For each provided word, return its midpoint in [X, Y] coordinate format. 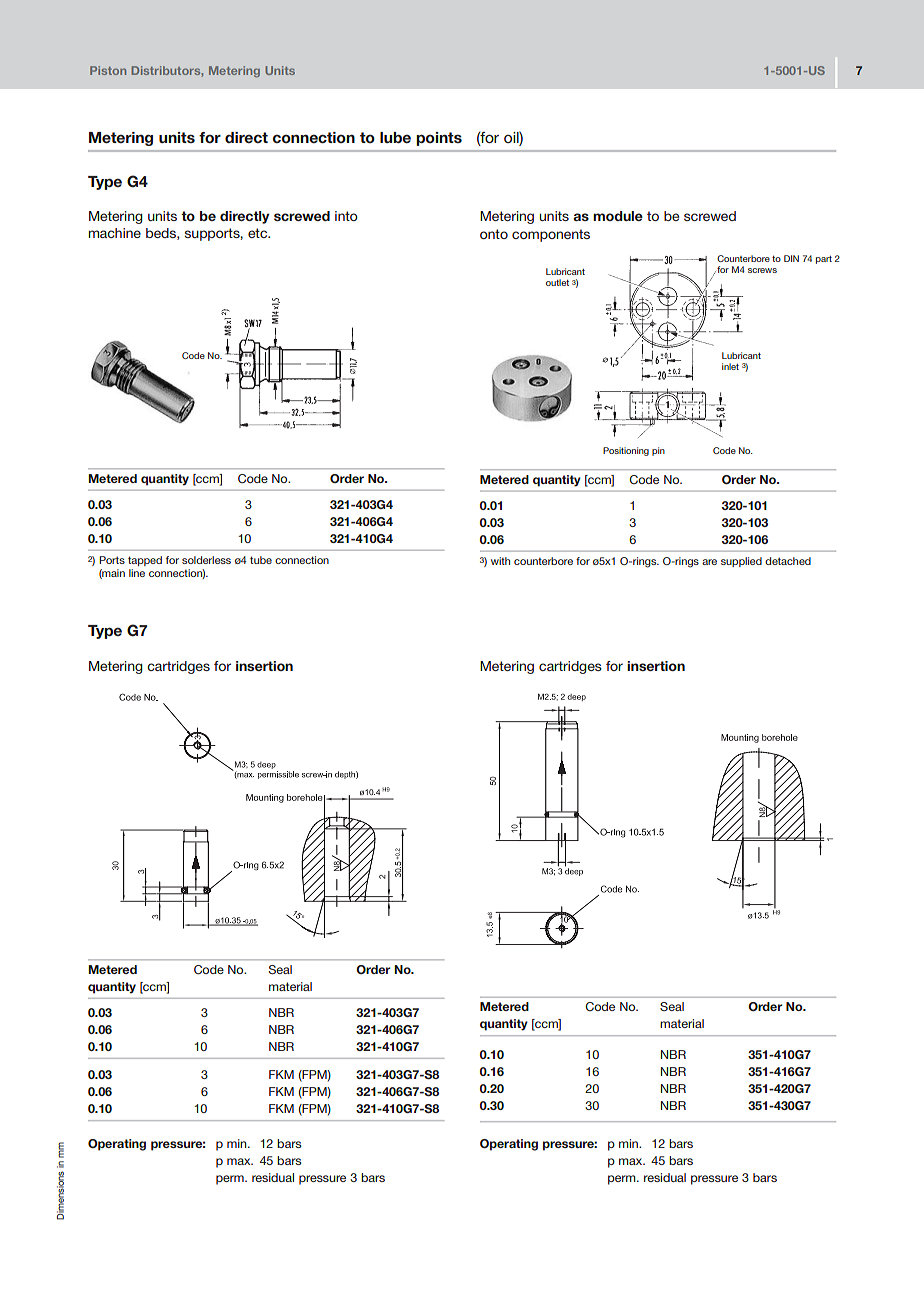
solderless [206, 560]
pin [658, 451]
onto [494, 234]
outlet [557, 282]
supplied [741, 562]
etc [259, 233]
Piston [108, 70]
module [618, 216]
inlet [730, 366]
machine [115, 233]
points [439, 139]
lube [395, 137]
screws [762, 270]
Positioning [626, 451]
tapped [145, 561]
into [346, 216]
